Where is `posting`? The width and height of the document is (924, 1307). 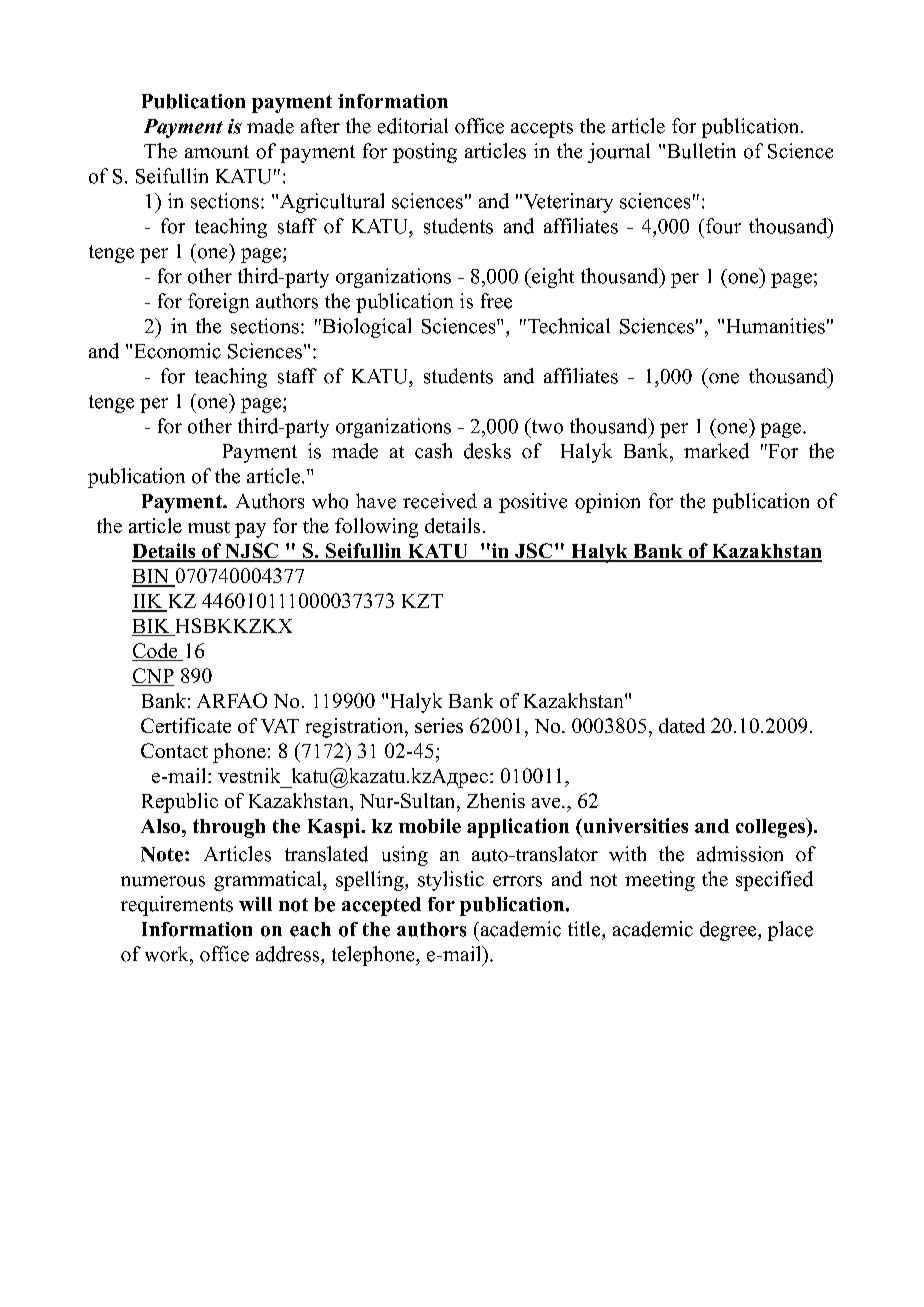
posting is located at coordinates (425, 153).
